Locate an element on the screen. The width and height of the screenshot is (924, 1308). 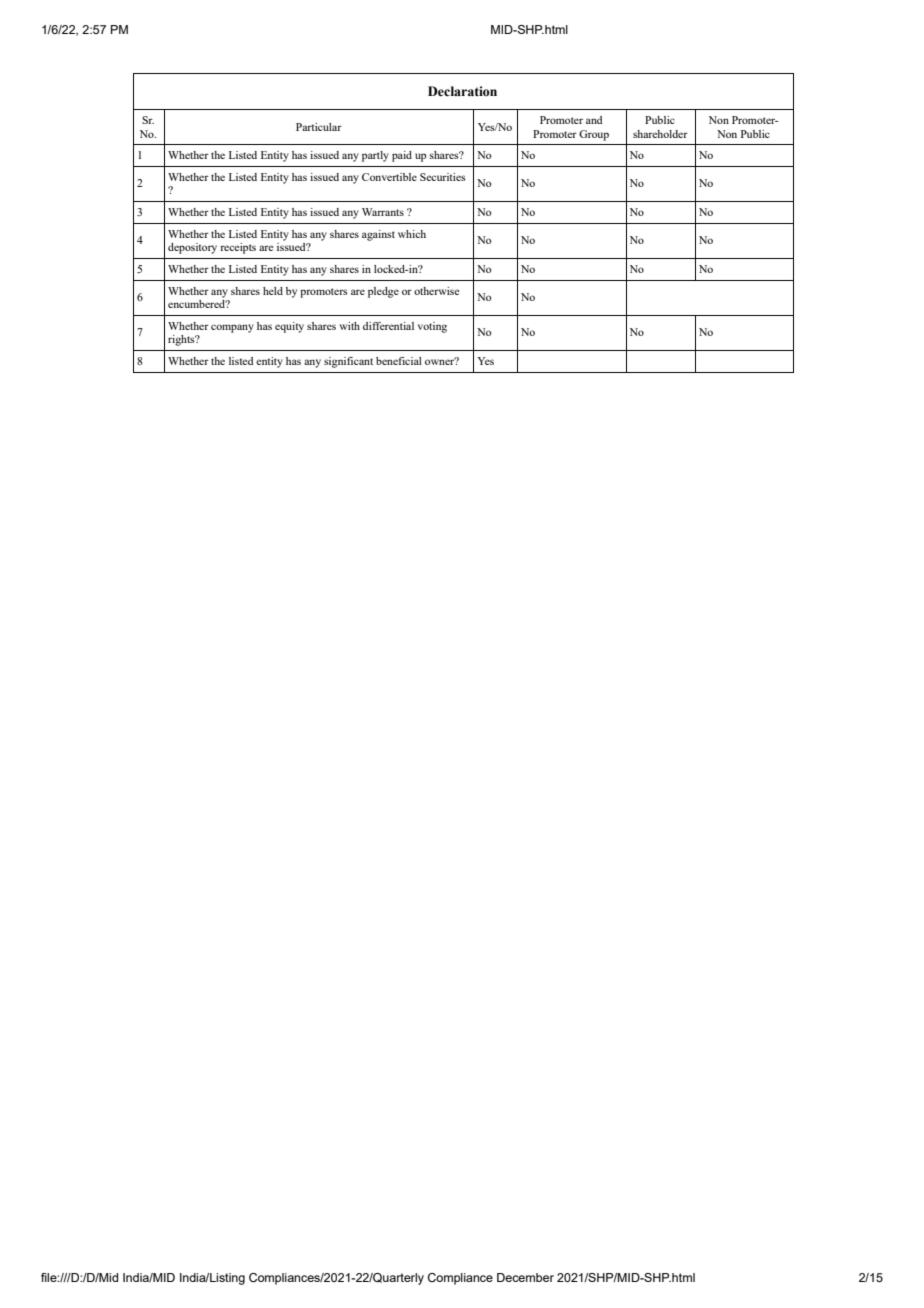
and is located at coordinates (594, 120).
